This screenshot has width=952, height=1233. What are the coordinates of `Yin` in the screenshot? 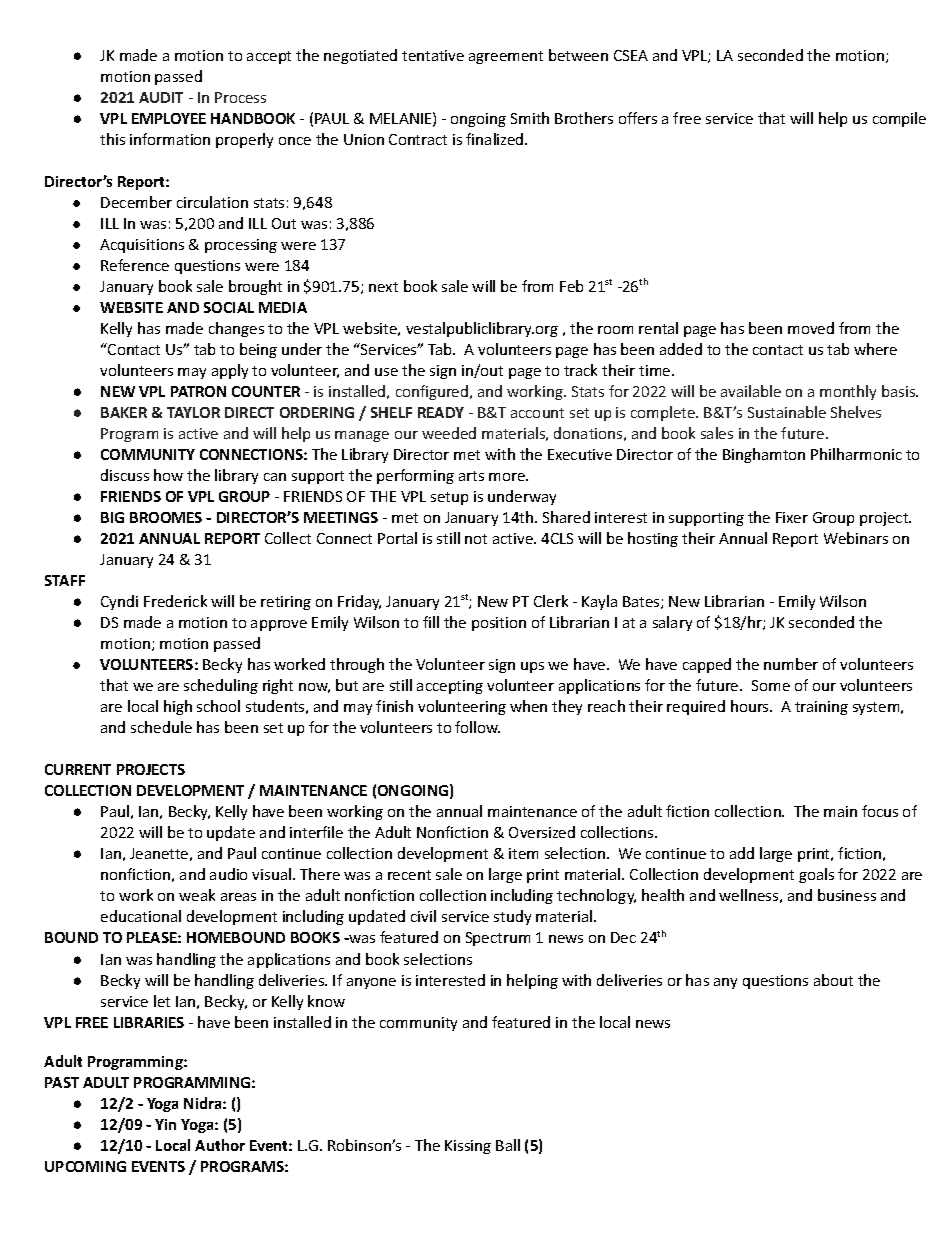 It's located at (165, 1124).
